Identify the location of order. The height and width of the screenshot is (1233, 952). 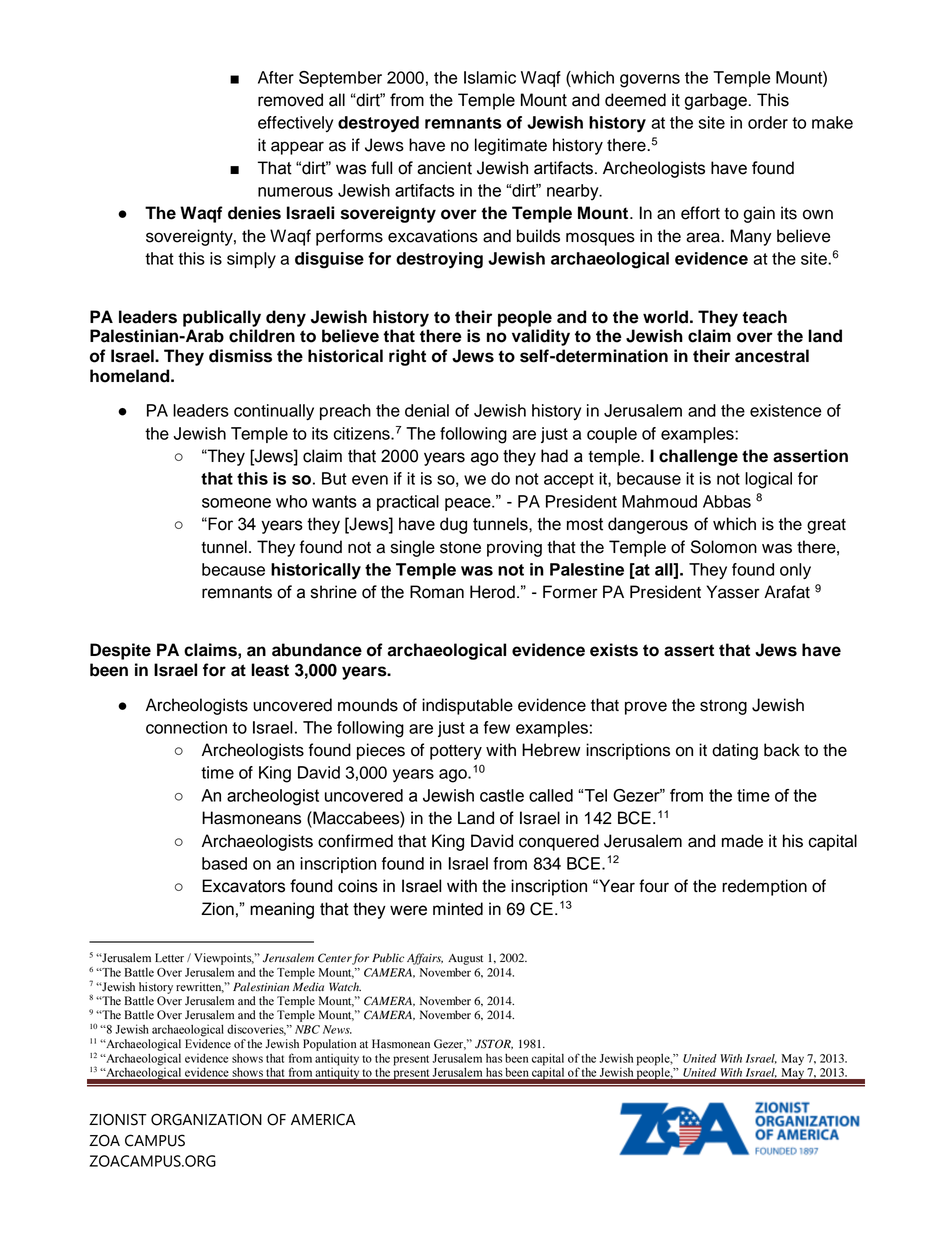
(768, 122).
